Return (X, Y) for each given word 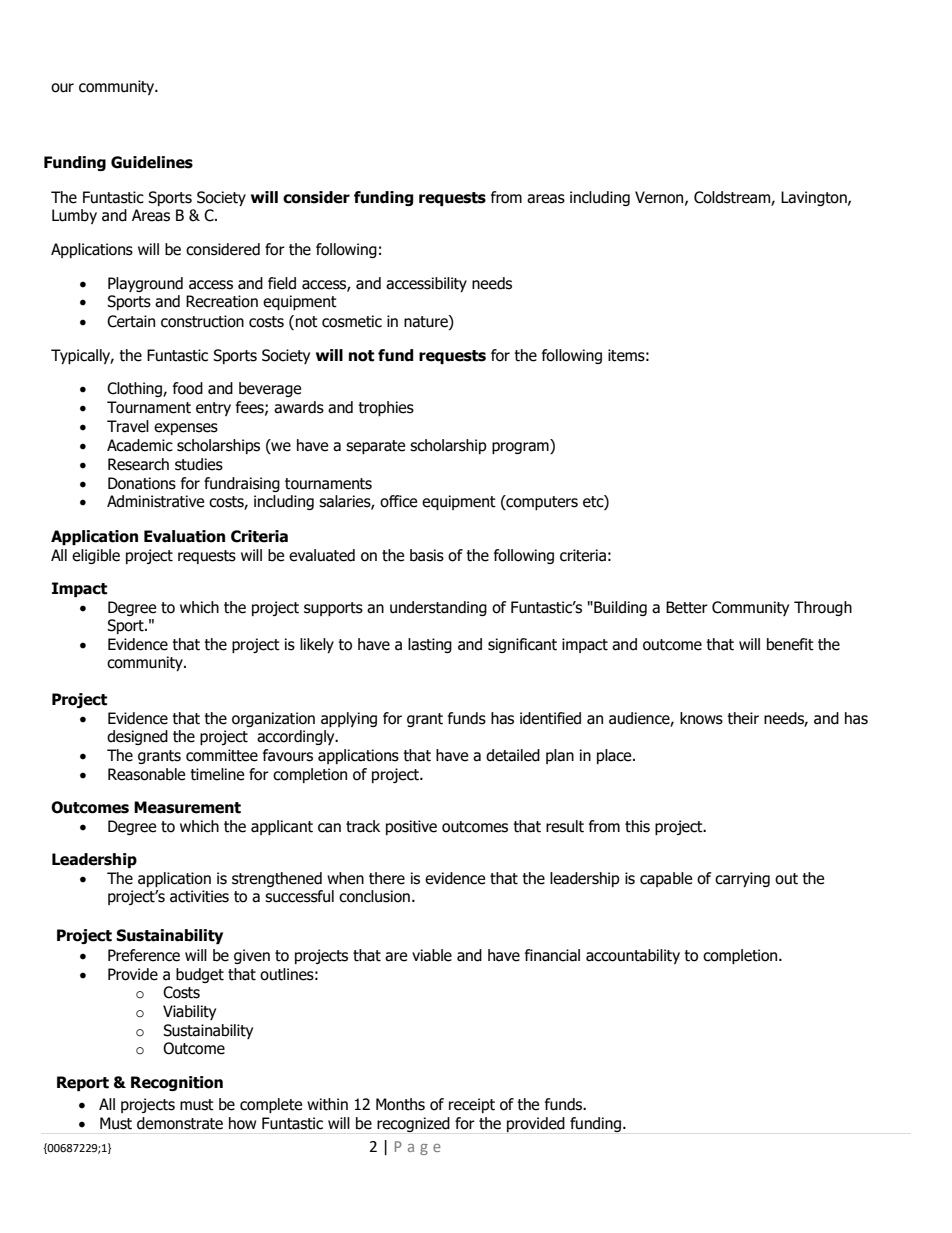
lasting (430, 645)
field (282, 283)
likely (317, 645)
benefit (790, 644)
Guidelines (152, 162)
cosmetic (352, 321)
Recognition (177, 1083)
